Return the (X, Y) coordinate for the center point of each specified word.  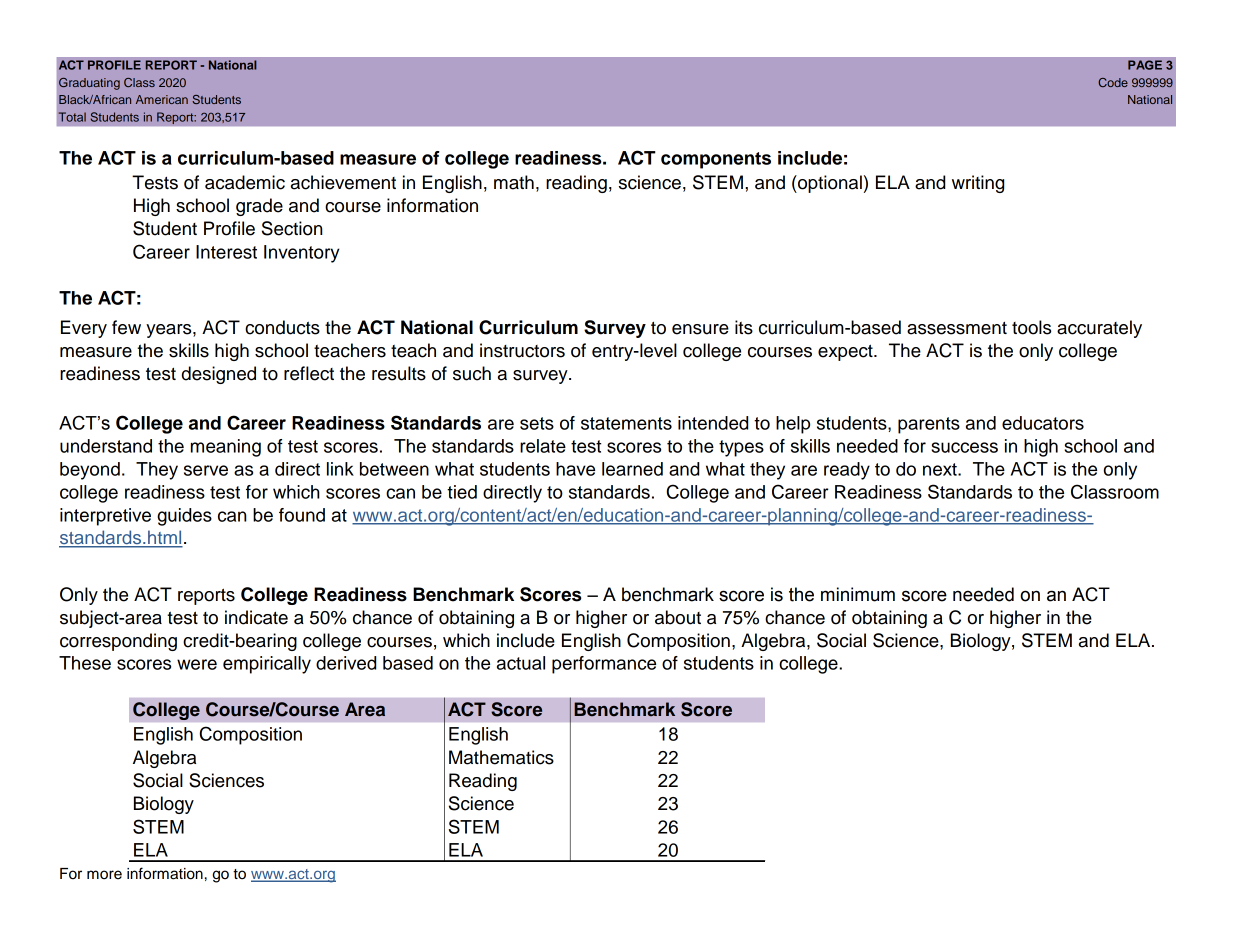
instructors (522, 350)
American (162, 99)
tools (1031, 327)
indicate (256, 617)
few (126, 327)
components (716, 160)
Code (1113, 82)
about (678, 617)
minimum (858, 594)
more (104, 875)
